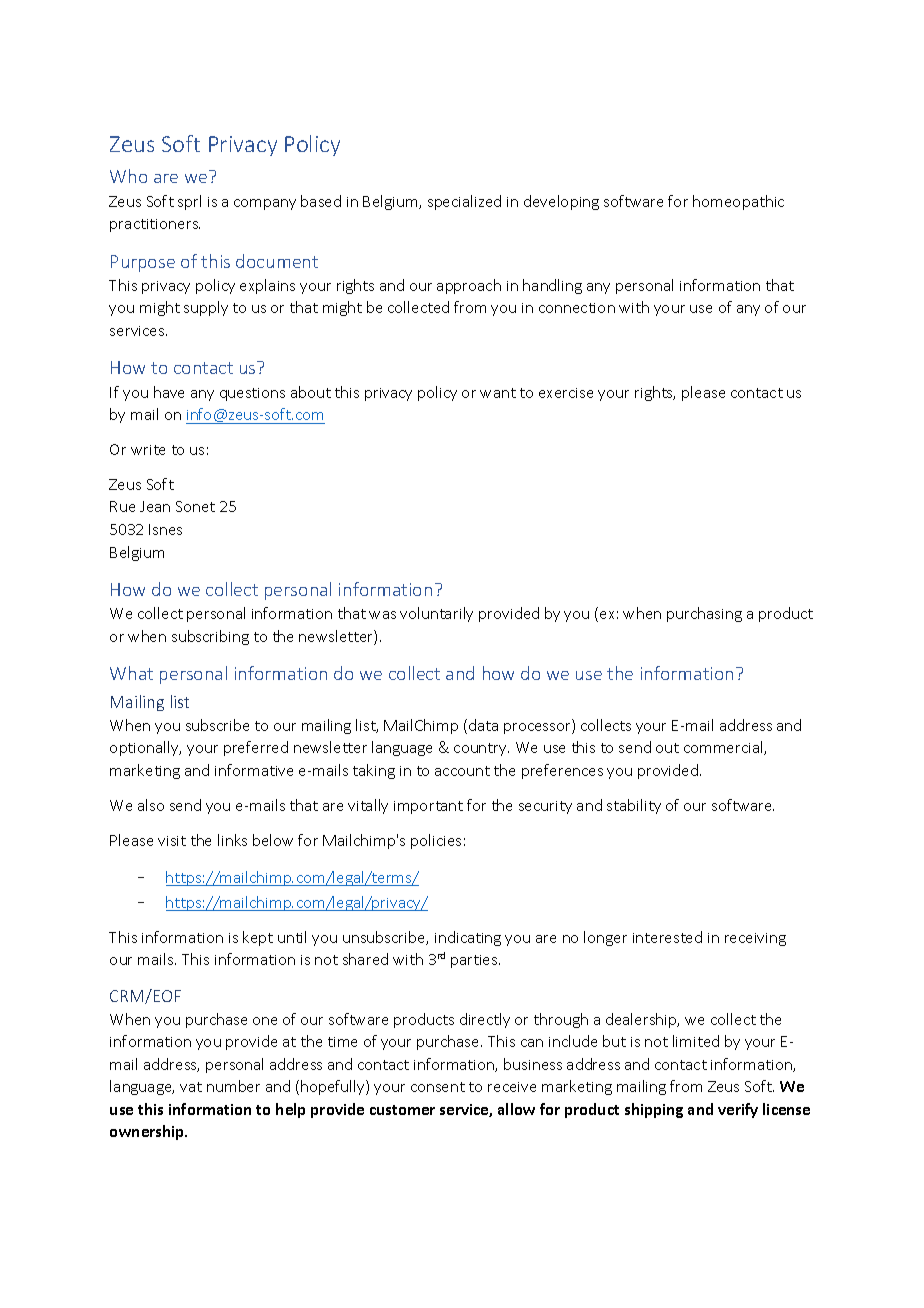  Describe the element at coordinates (438, 1087) in the document. I see `consent` at that location.
